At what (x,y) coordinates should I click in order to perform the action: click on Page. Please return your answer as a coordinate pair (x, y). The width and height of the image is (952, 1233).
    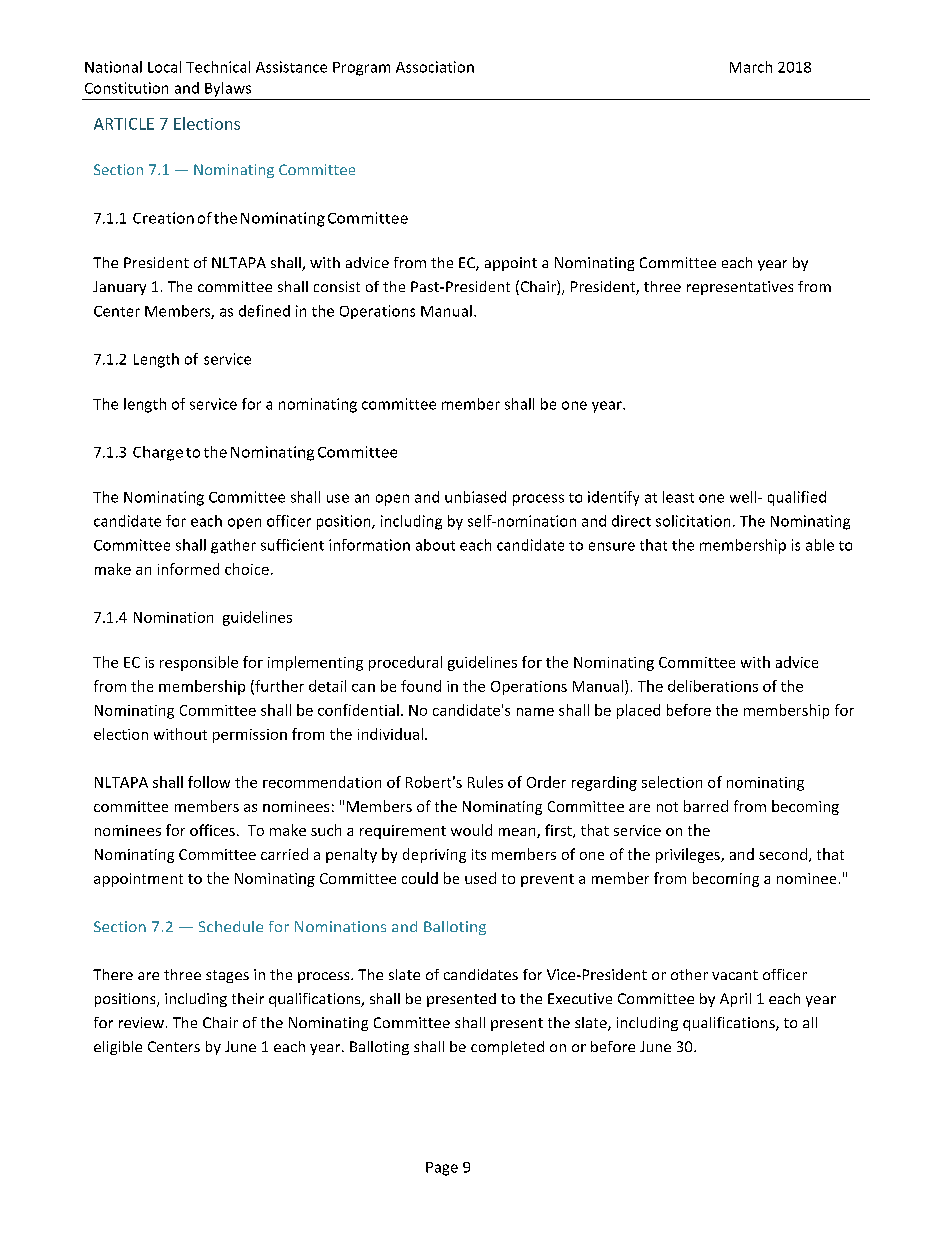
    Looking at the image, I should click on (442, 1169).
